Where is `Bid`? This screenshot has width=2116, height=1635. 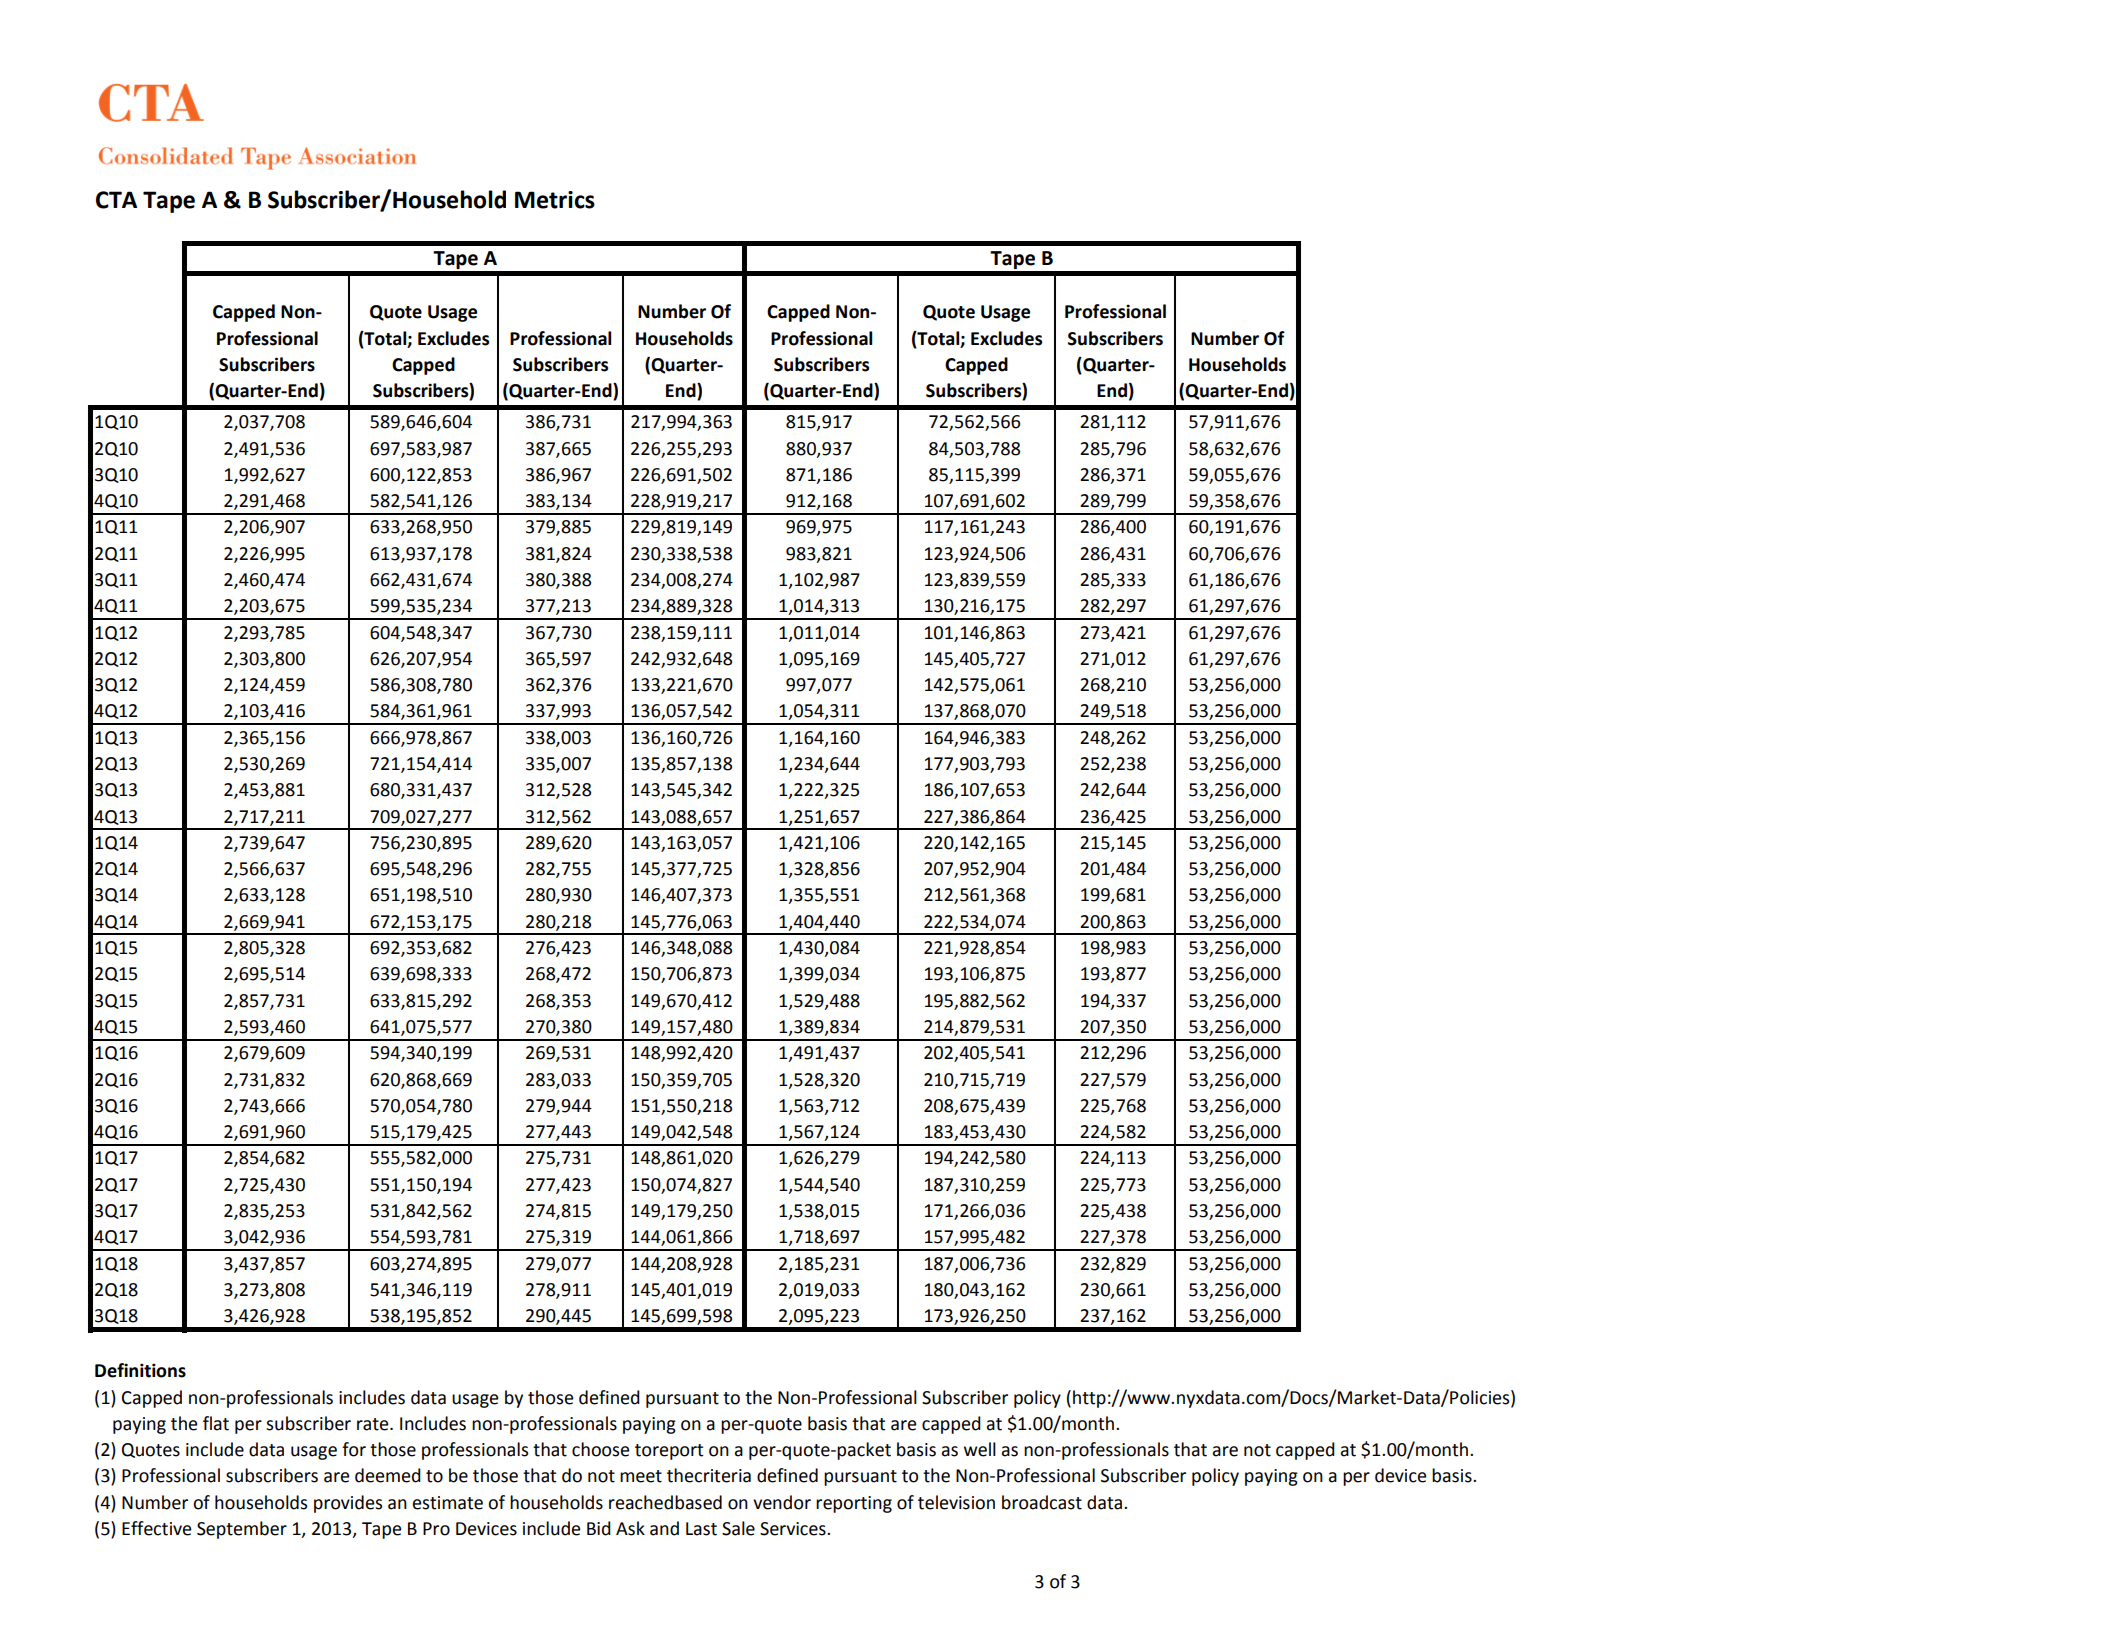 Bid is located at coordinates (599, 1528).
